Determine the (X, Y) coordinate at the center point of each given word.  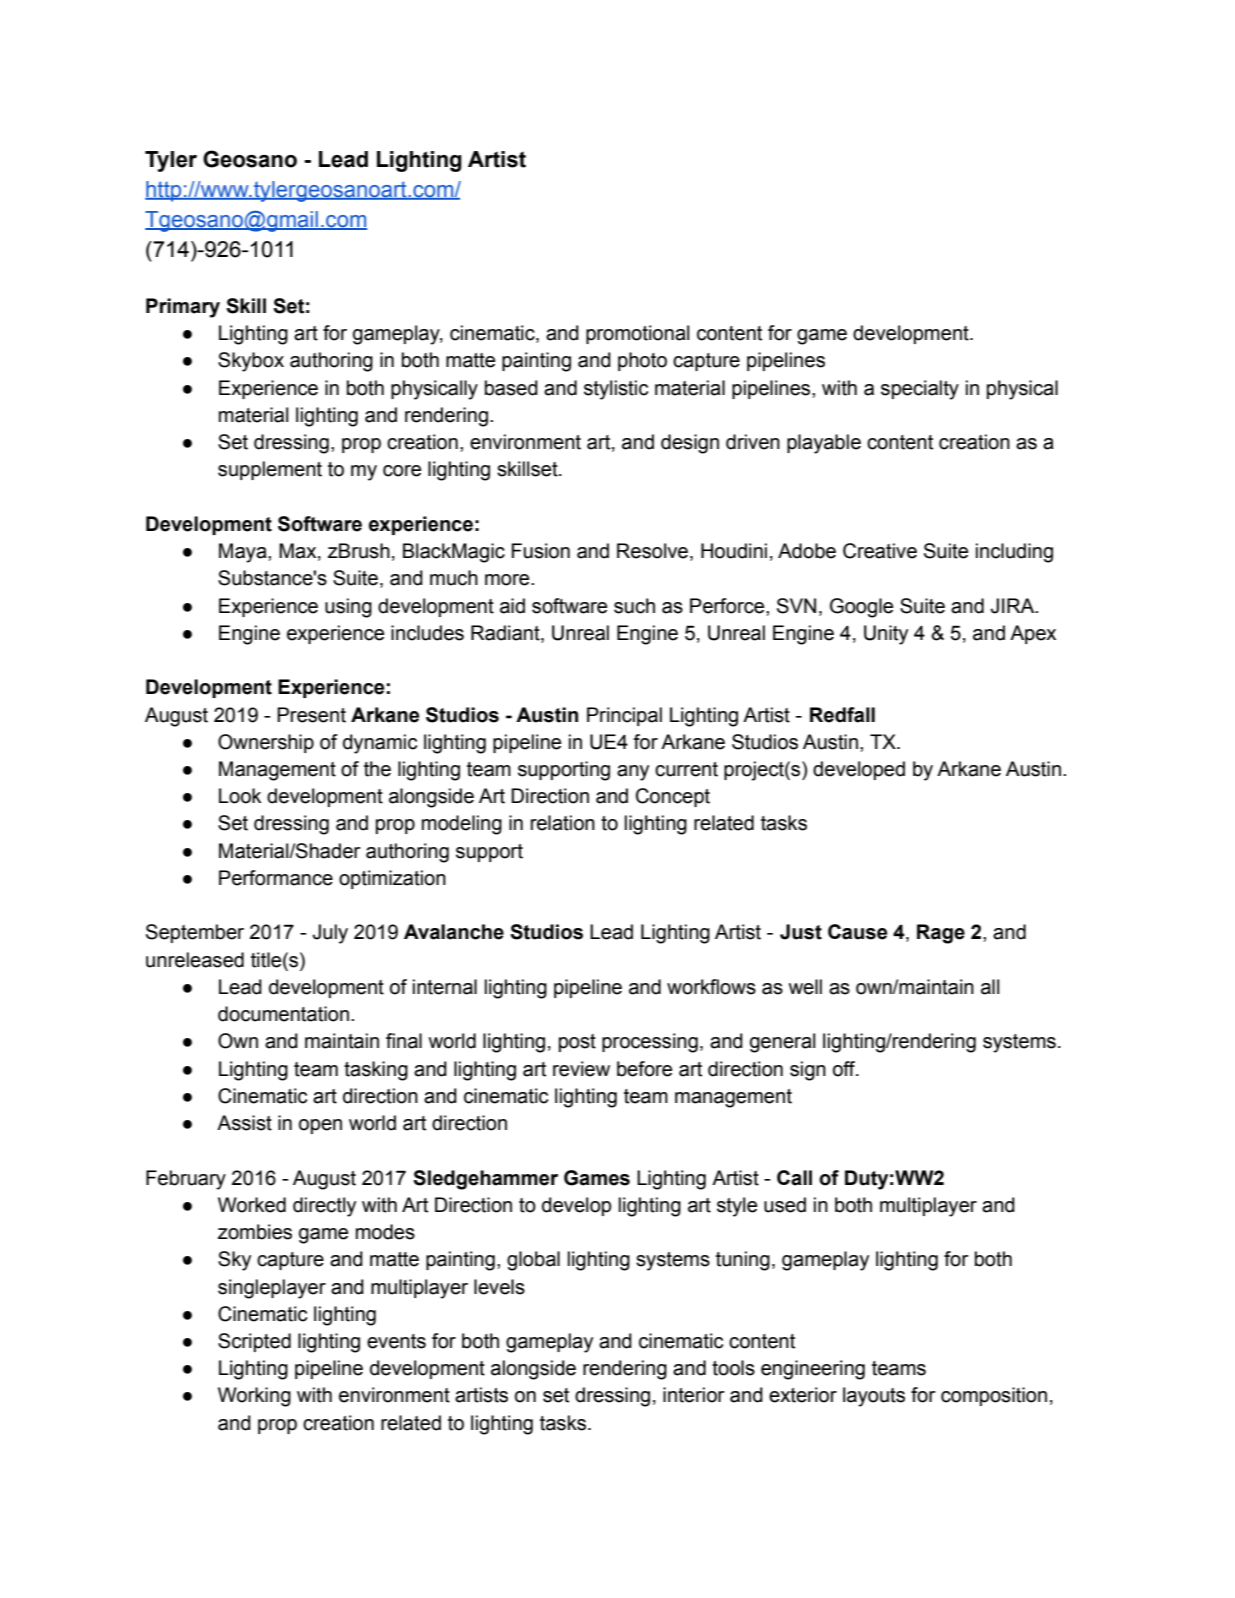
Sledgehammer (485, 1180)
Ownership (266, 743)
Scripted (254, 1342)
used (785, 1205)
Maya (244, 553)
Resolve (652, 551)
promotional (637, 334)
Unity (886, 635)
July (330, 934)
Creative (880, 551)
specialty (920, 390)
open (320, 1126)
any (633, 773)
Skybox (251, 362)
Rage (941, 934)
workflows (711, 987)
